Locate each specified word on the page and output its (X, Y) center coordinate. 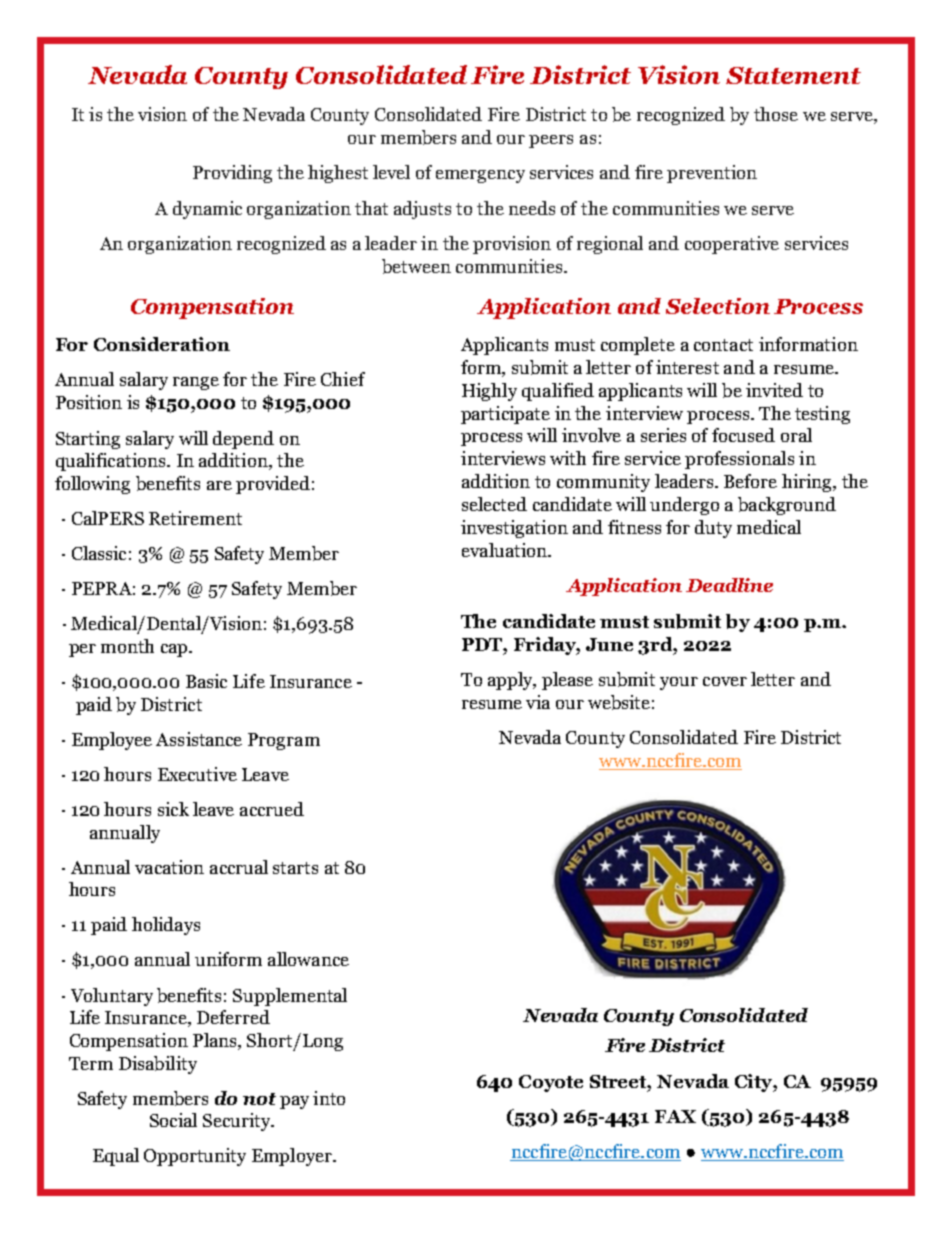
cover (725, 681)
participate (505, 415)
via (538, 702)
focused (743, 435)
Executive (197, 774)
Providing (232, 174)
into (329, 1098)
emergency (480, 176)
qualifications (112, 462)
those (776, 114)
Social (173, 1120)
